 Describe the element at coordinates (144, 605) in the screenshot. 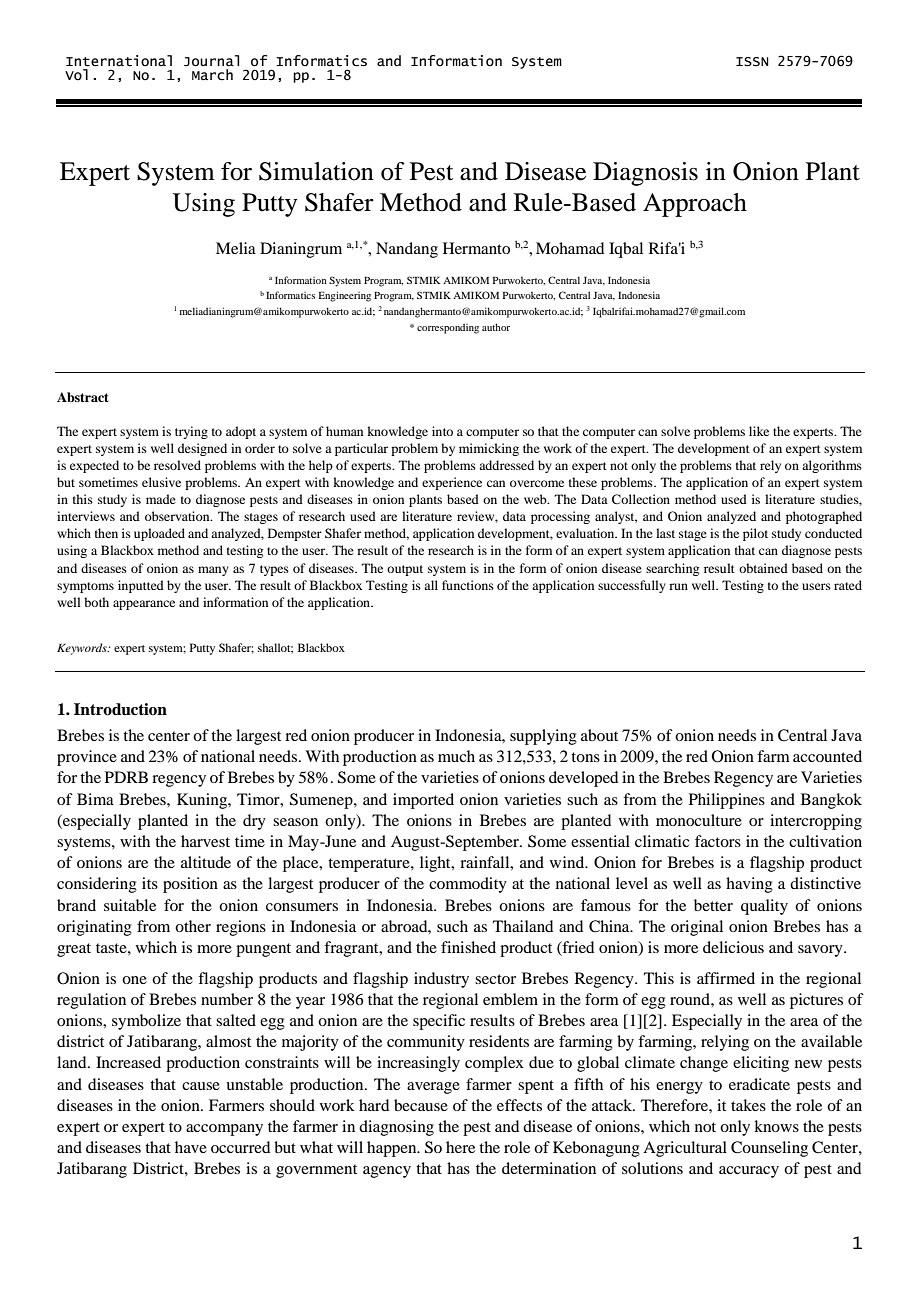

I see `appearance` at that location.
